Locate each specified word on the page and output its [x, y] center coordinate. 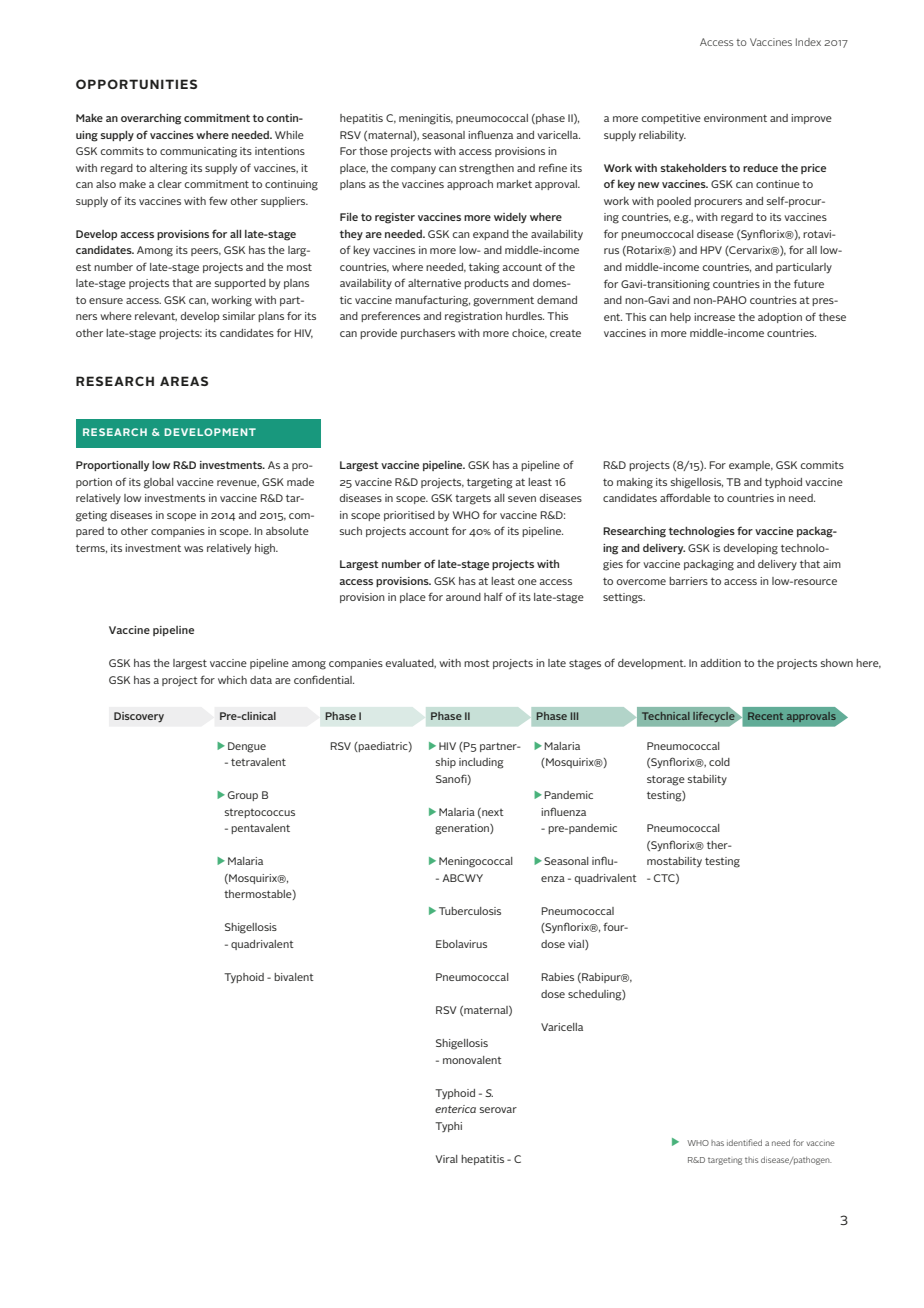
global [159, 483]
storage [666, 780]
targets [473, 499]
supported [240, 284]
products [486, 284]
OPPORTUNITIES [136, 84]
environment [735, 118]
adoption [780, 318]
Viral [447, 1159]
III [574, 716]
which [232, 680]
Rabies [557, 977]
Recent [765, 716]
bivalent [294, 977]
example [751, 466]
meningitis [426, 119]
